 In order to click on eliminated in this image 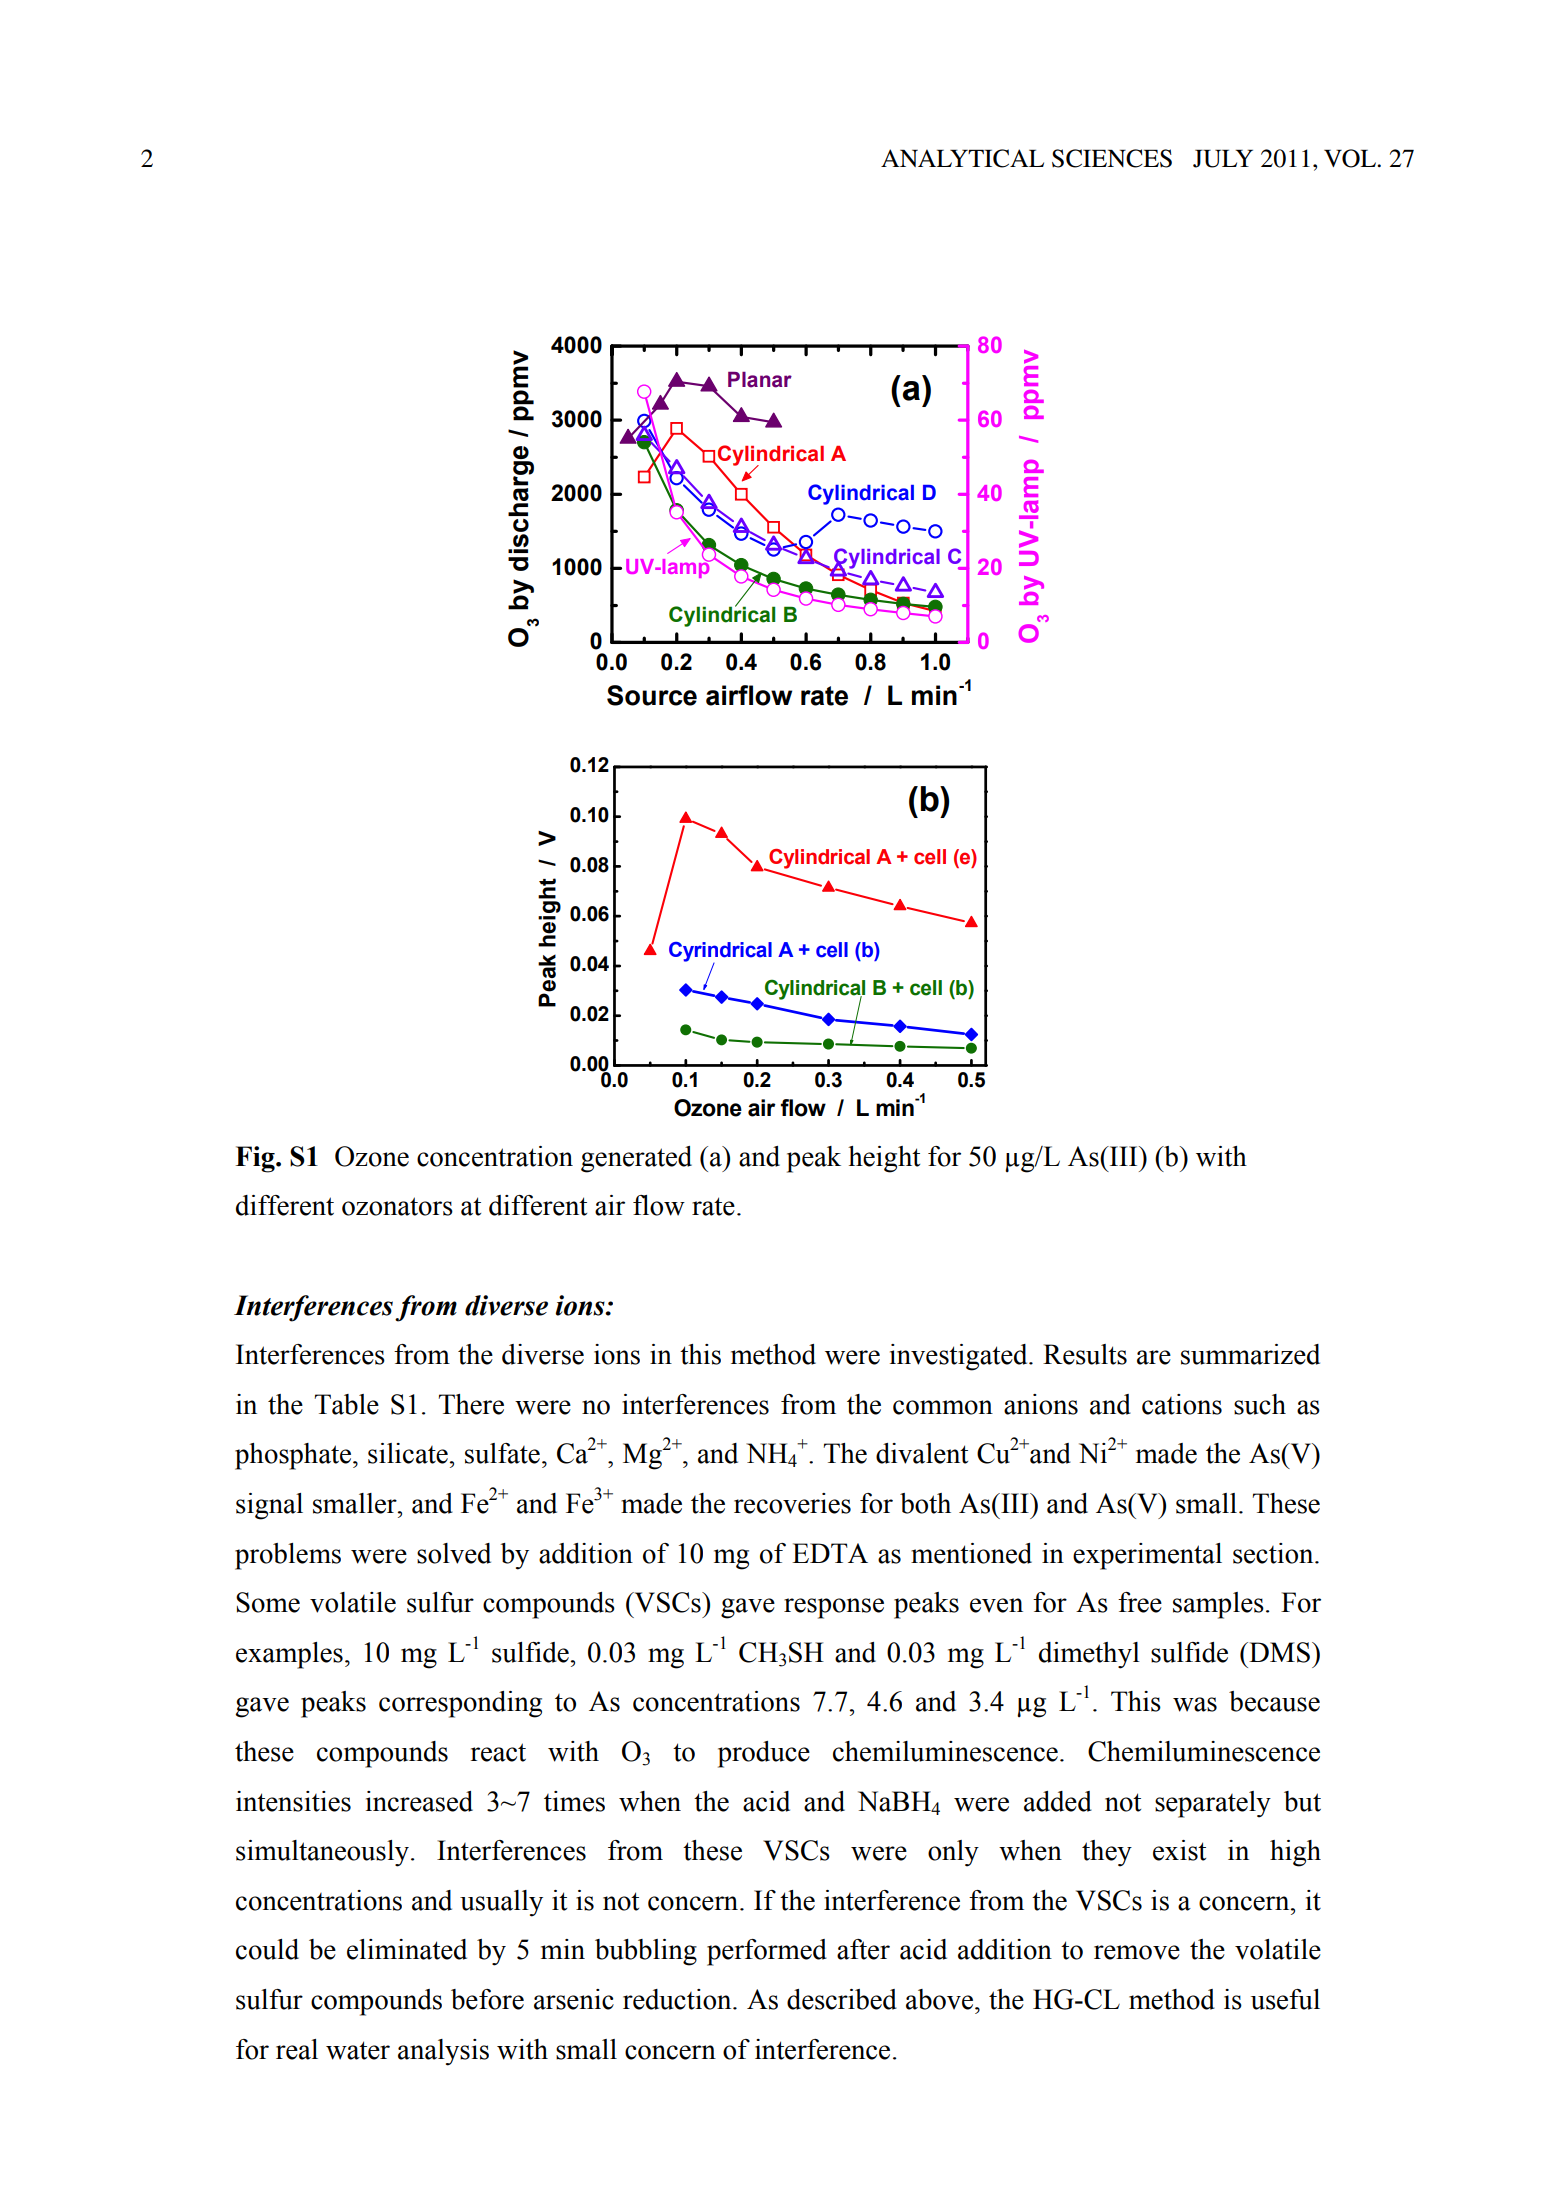, I will do `click(407, 1949)`.
